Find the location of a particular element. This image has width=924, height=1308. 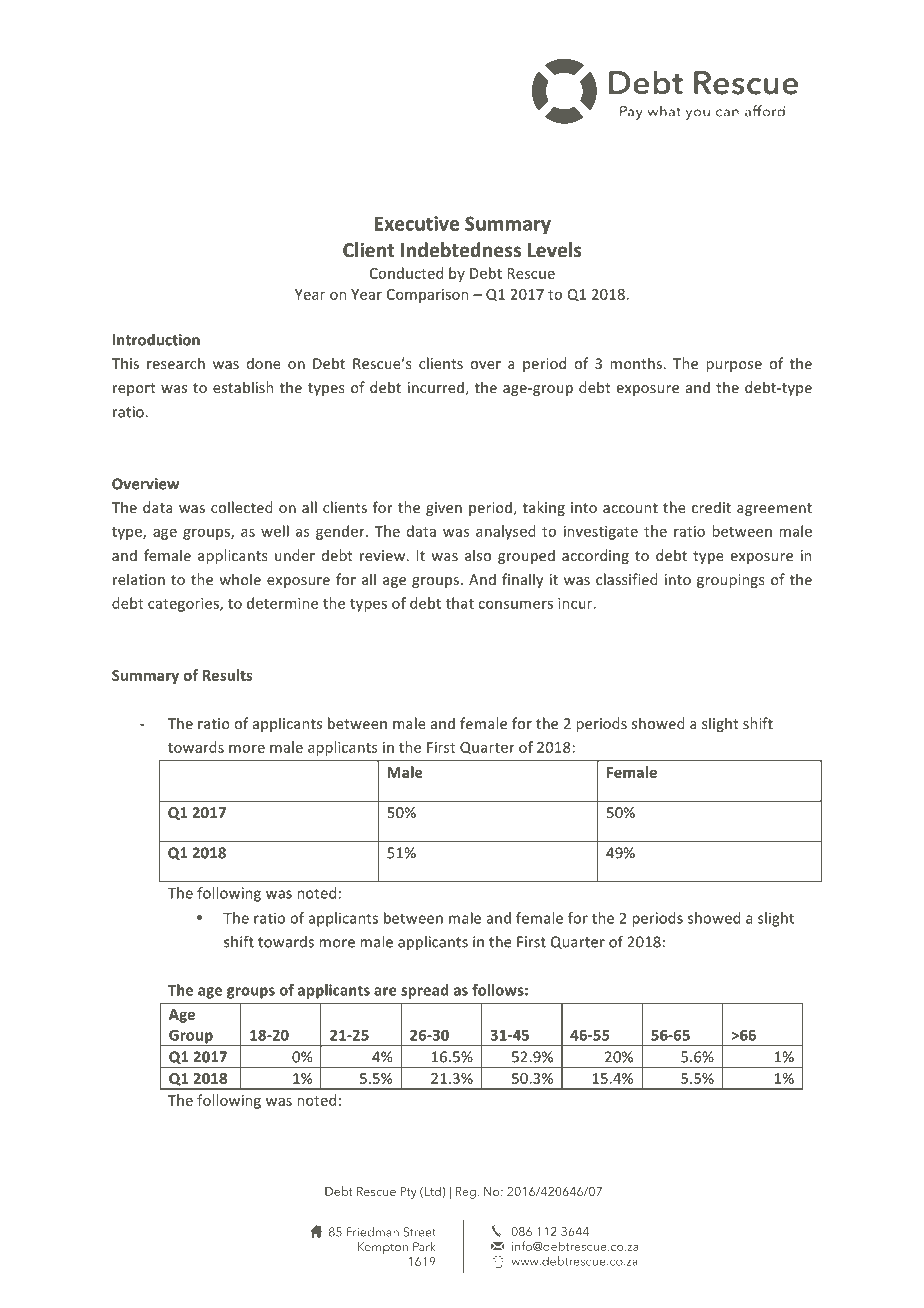

that is located at coordinates (459, 603).
